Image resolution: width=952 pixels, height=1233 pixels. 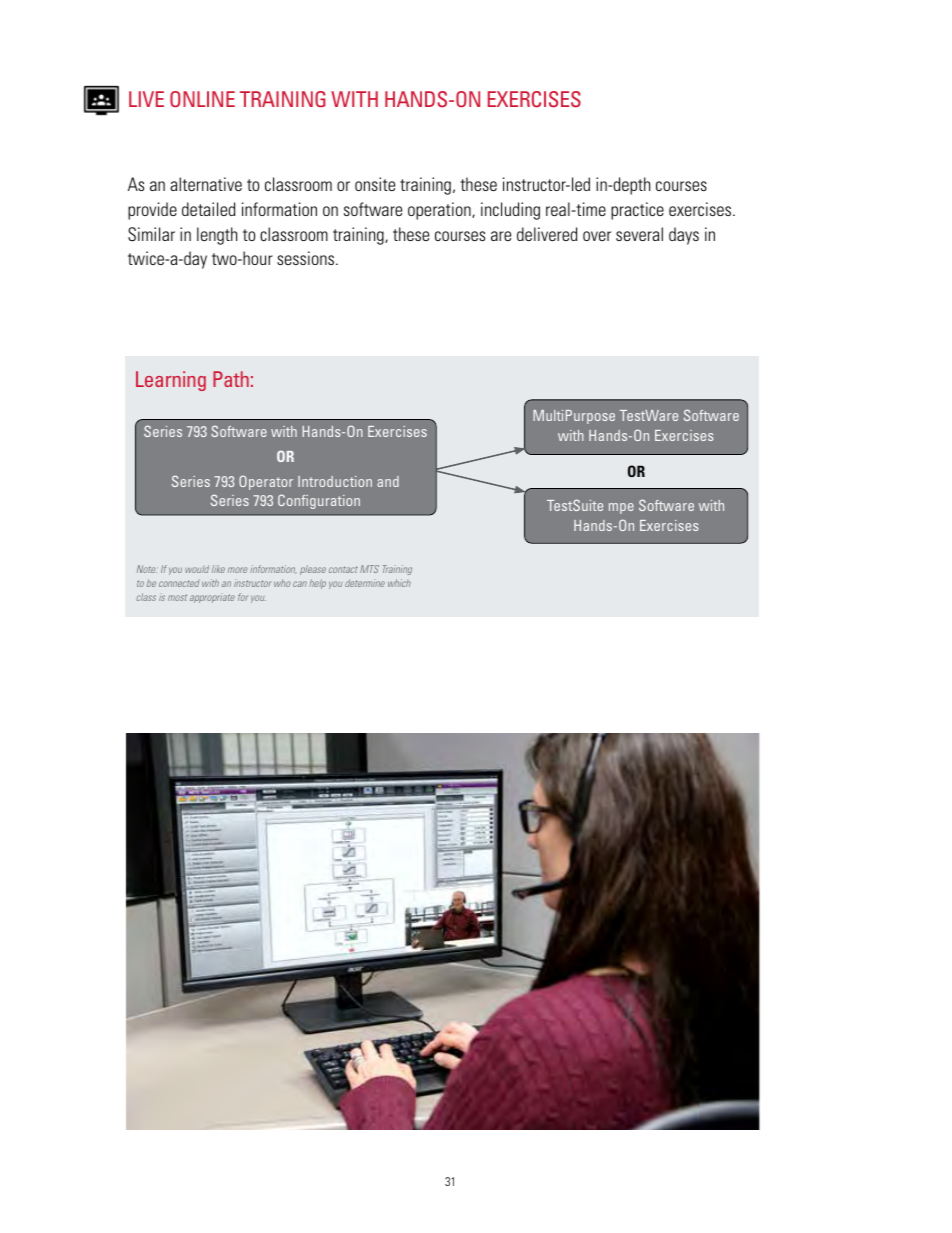 I want to click on Operator, so click(x=266, y=482).
